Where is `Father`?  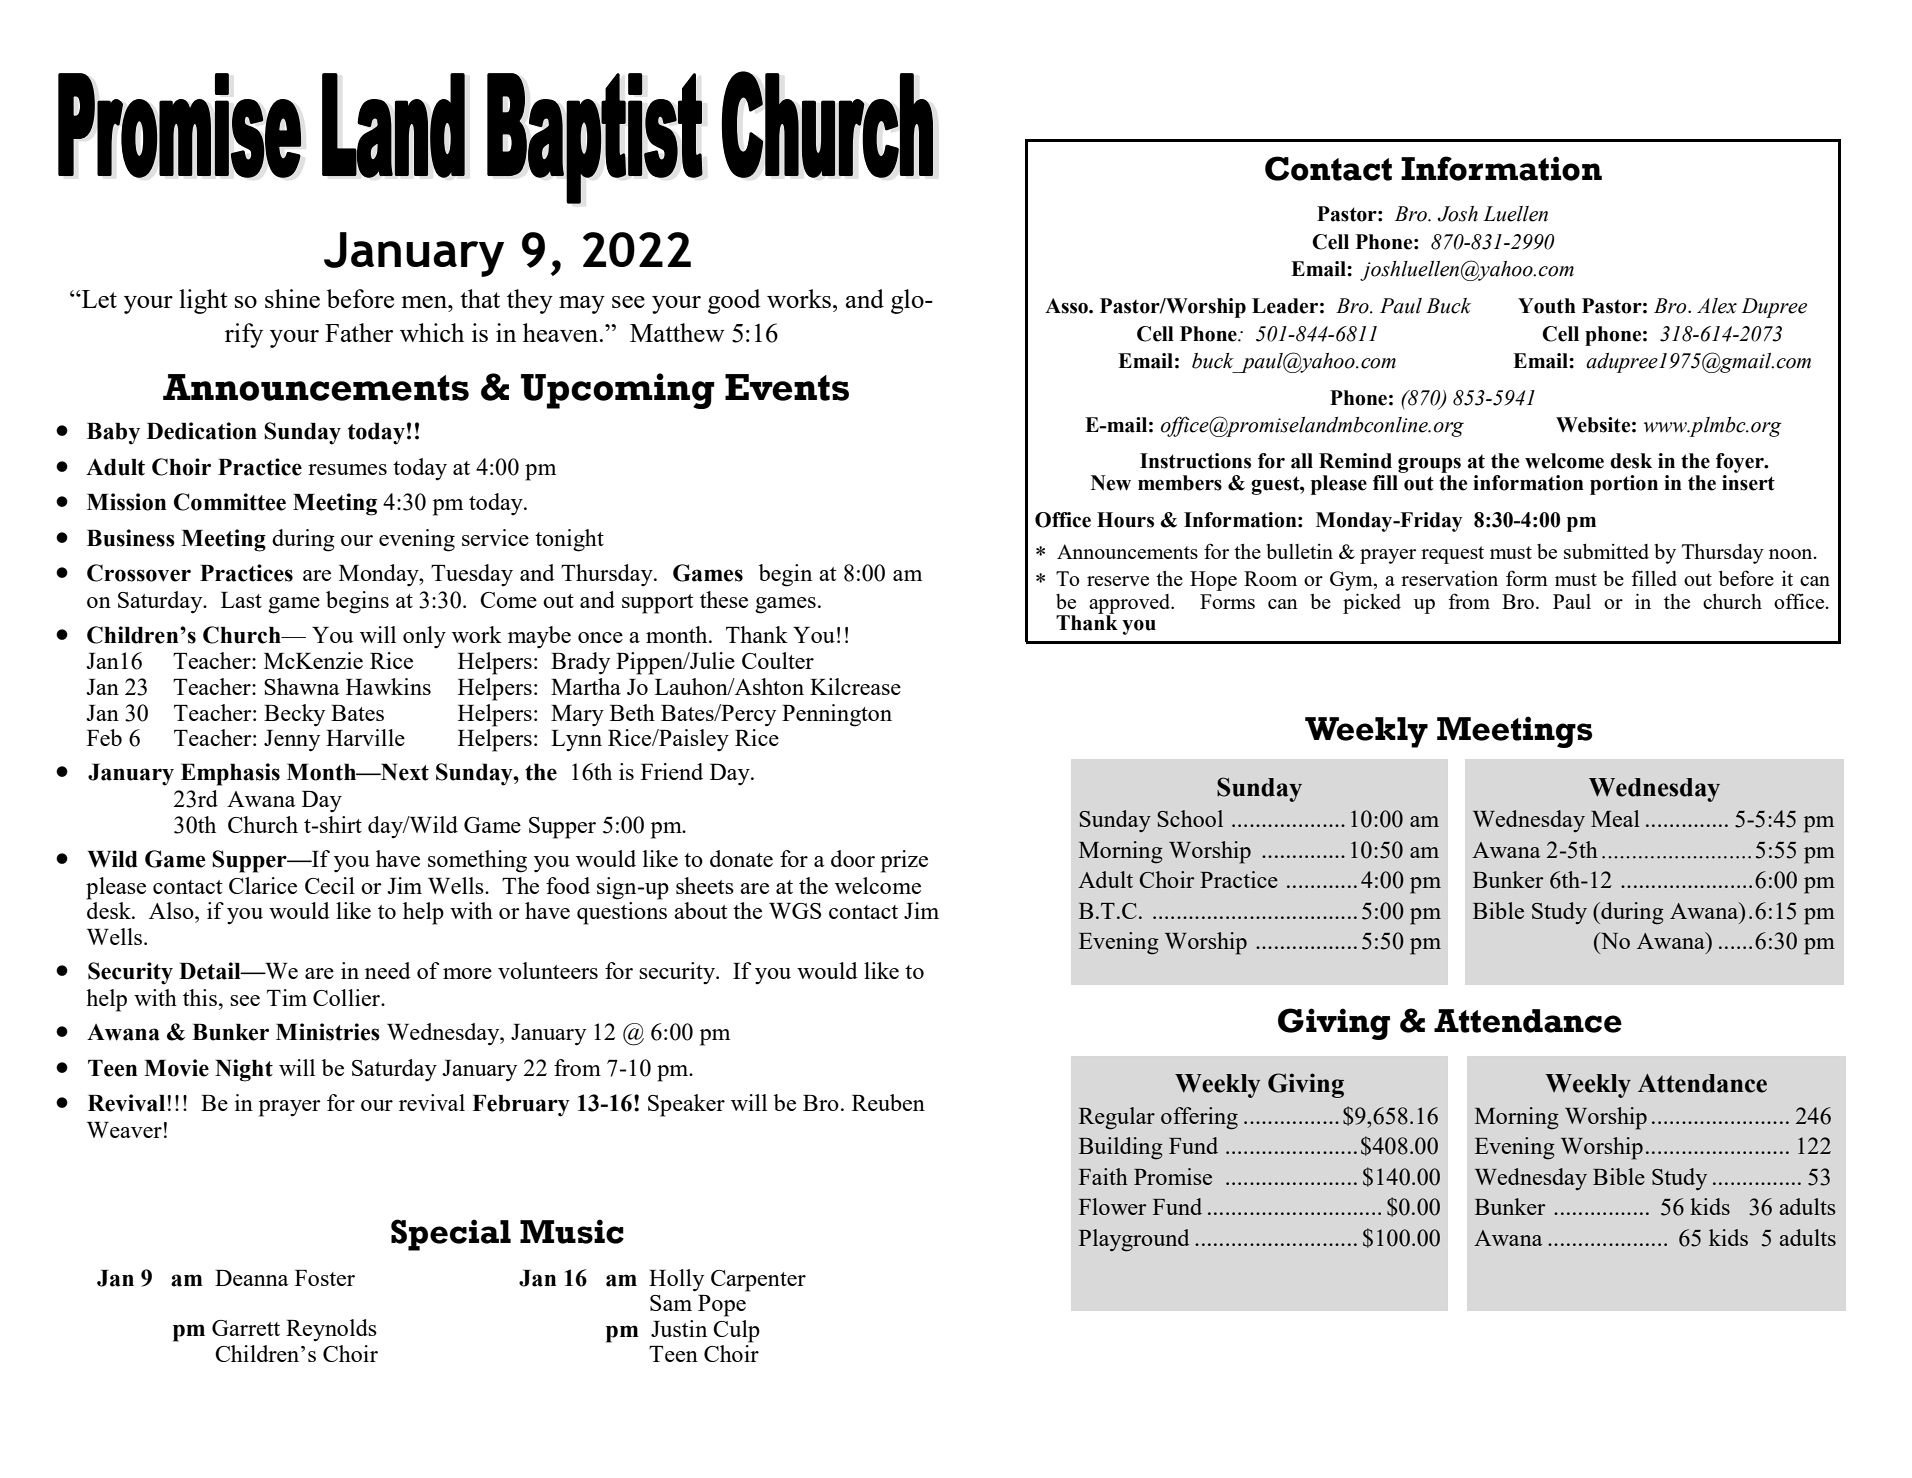 Father is located at coordinates (359, 332).
